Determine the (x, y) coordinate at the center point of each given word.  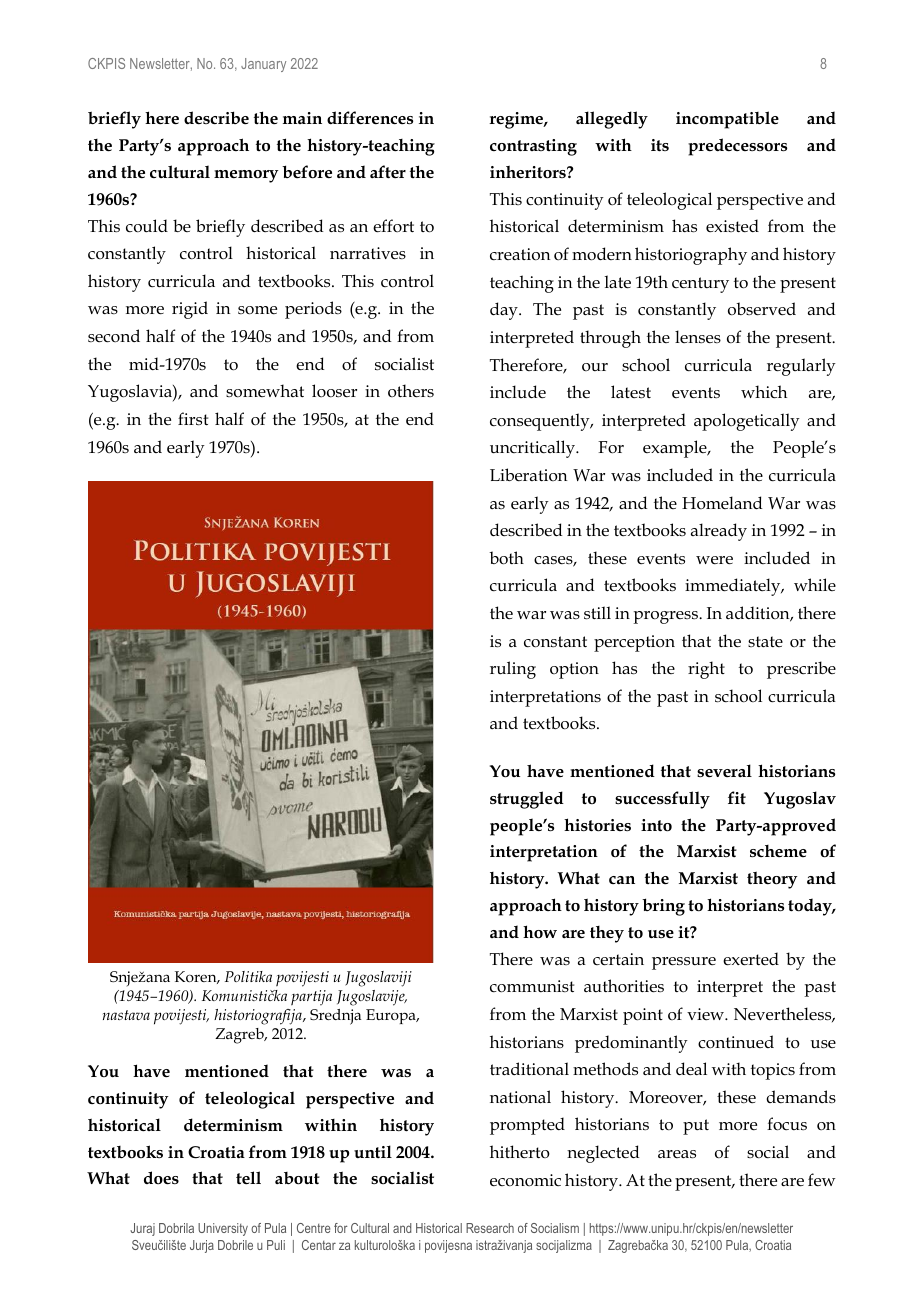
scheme (778, 851)
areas (677, 1154)
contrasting (533, 147)
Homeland (722, 502)
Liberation (528, 475)
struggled (527, 800)
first (193, 419)
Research (490, 1228)
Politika (248, 976)
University (223, 1229)
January (263, 65)
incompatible (727, 120)
